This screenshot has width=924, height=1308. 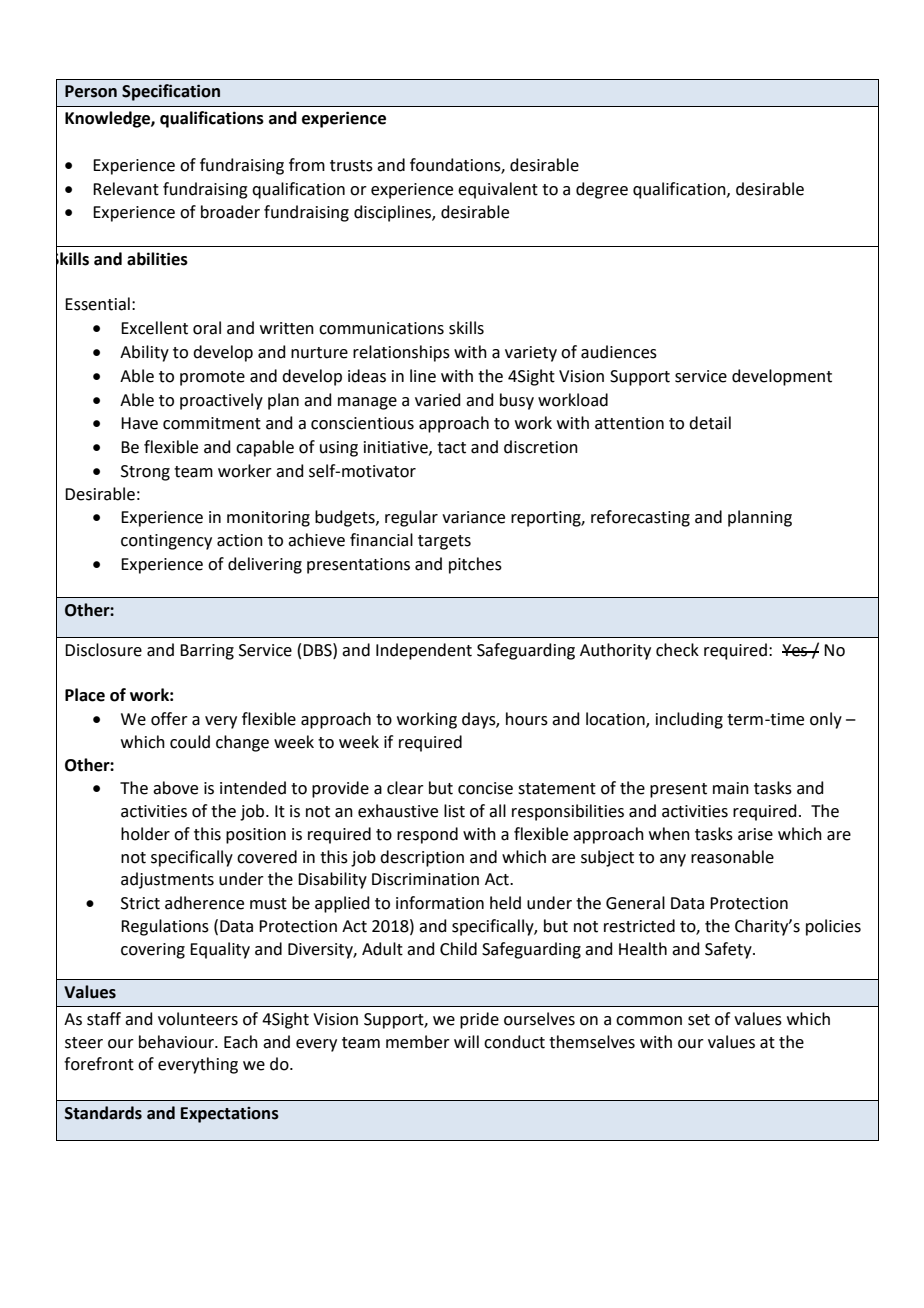 I want to click on holder, so click(x=145, y=834).
